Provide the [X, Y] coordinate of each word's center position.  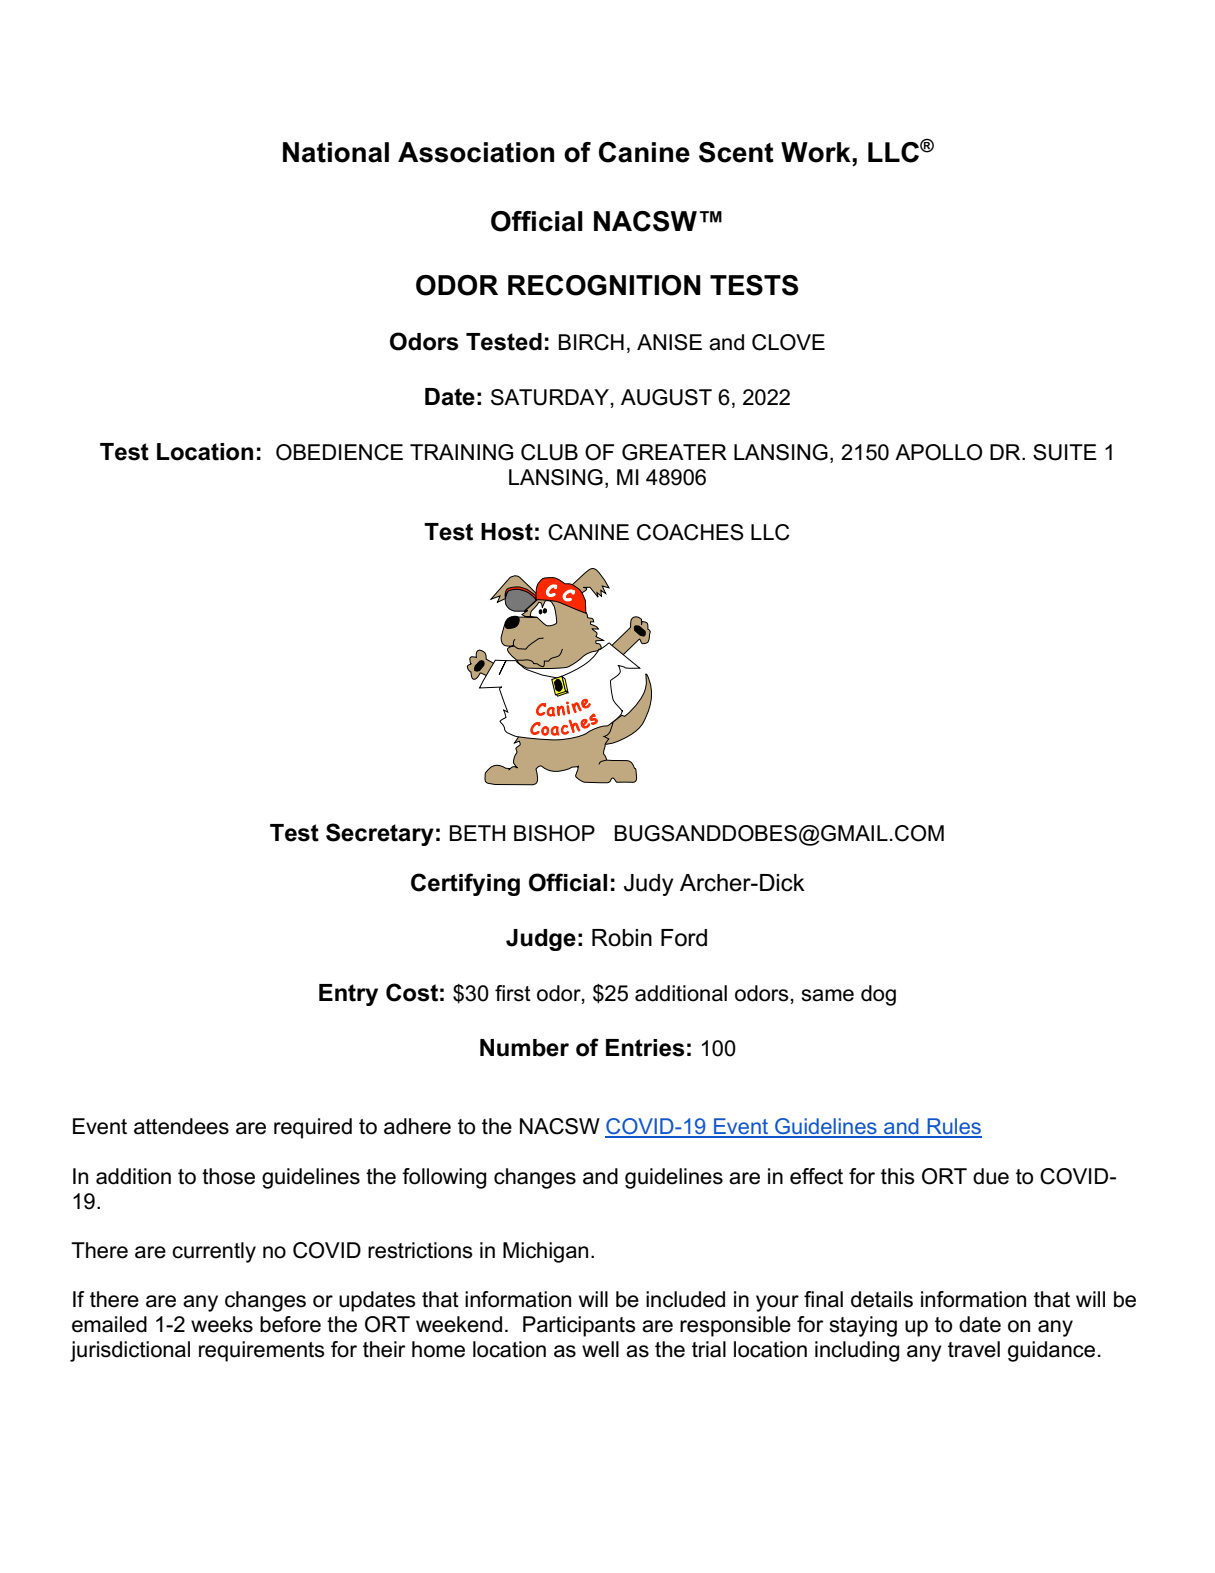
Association [476, 152]
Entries [645, 1048]
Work [817, 152]
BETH [477, 833]
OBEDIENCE [339, 452]
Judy [648, 885]
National [336, 152]
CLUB [549, 452]
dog [878, 995]
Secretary [380, 834]
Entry [348, 995]
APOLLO [938, 452]
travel [974, 1349]
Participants [579, 1326]
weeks [222, 1324]
